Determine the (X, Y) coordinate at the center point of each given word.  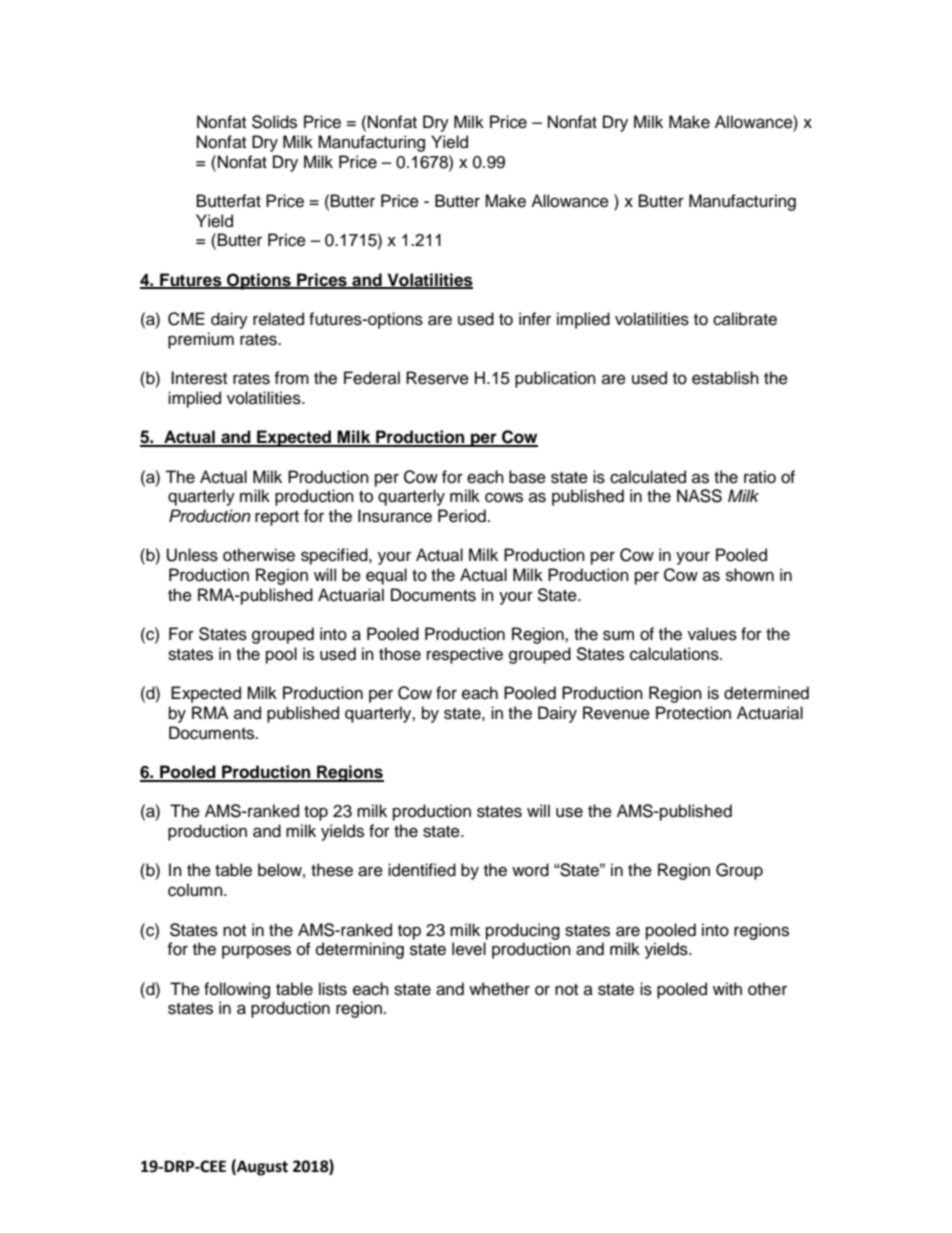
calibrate (745, 319)
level (469, 949)
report (277, 518)
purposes (256, 952)
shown (750, 575)
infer (535, 319)
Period (462, 516)
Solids (274, 122)
